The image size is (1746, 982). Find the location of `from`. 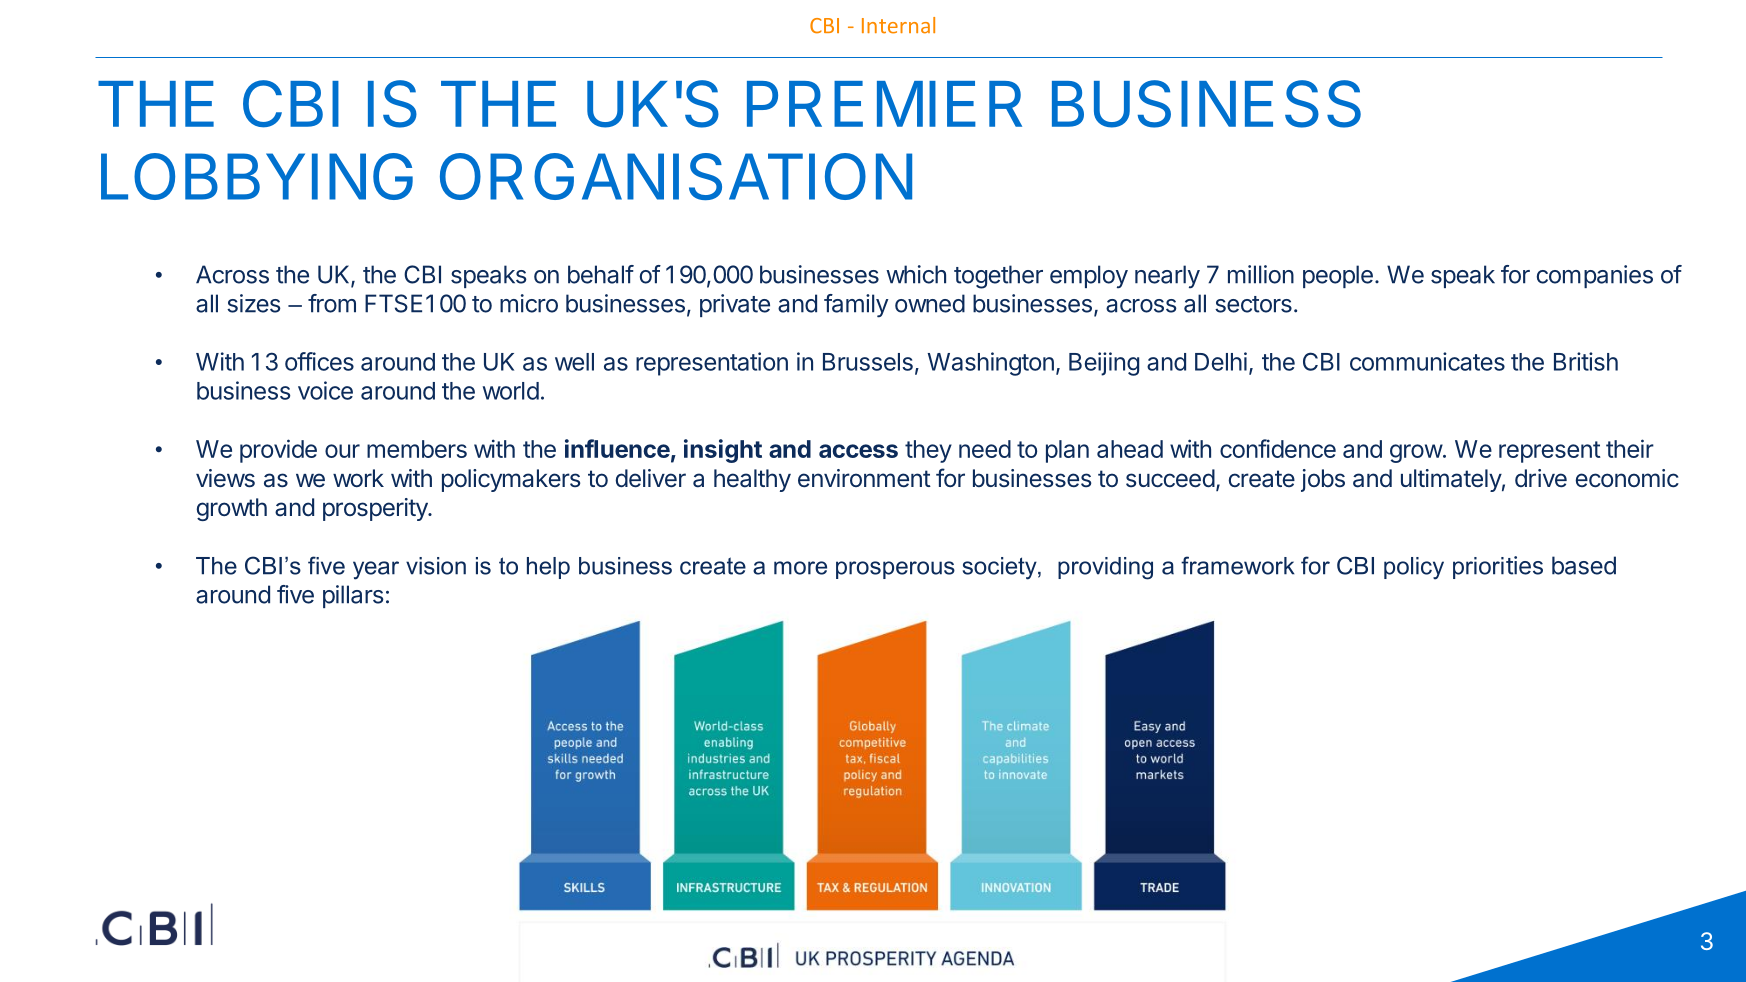

from is located at coordinates (332, 303).
